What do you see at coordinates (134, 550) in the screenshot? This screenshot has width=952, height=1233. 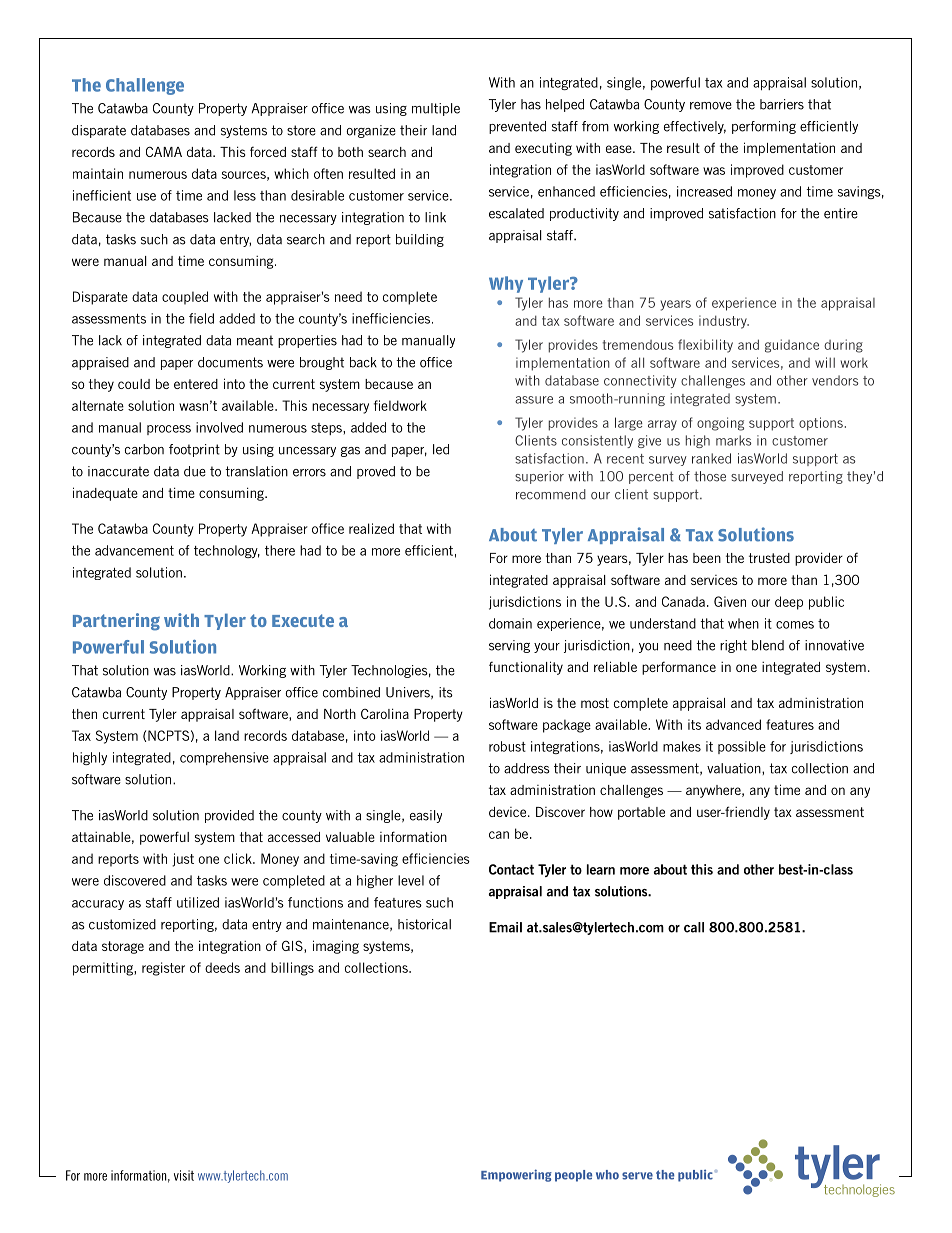 I see `advancement` at bounding box center [134, 550].
